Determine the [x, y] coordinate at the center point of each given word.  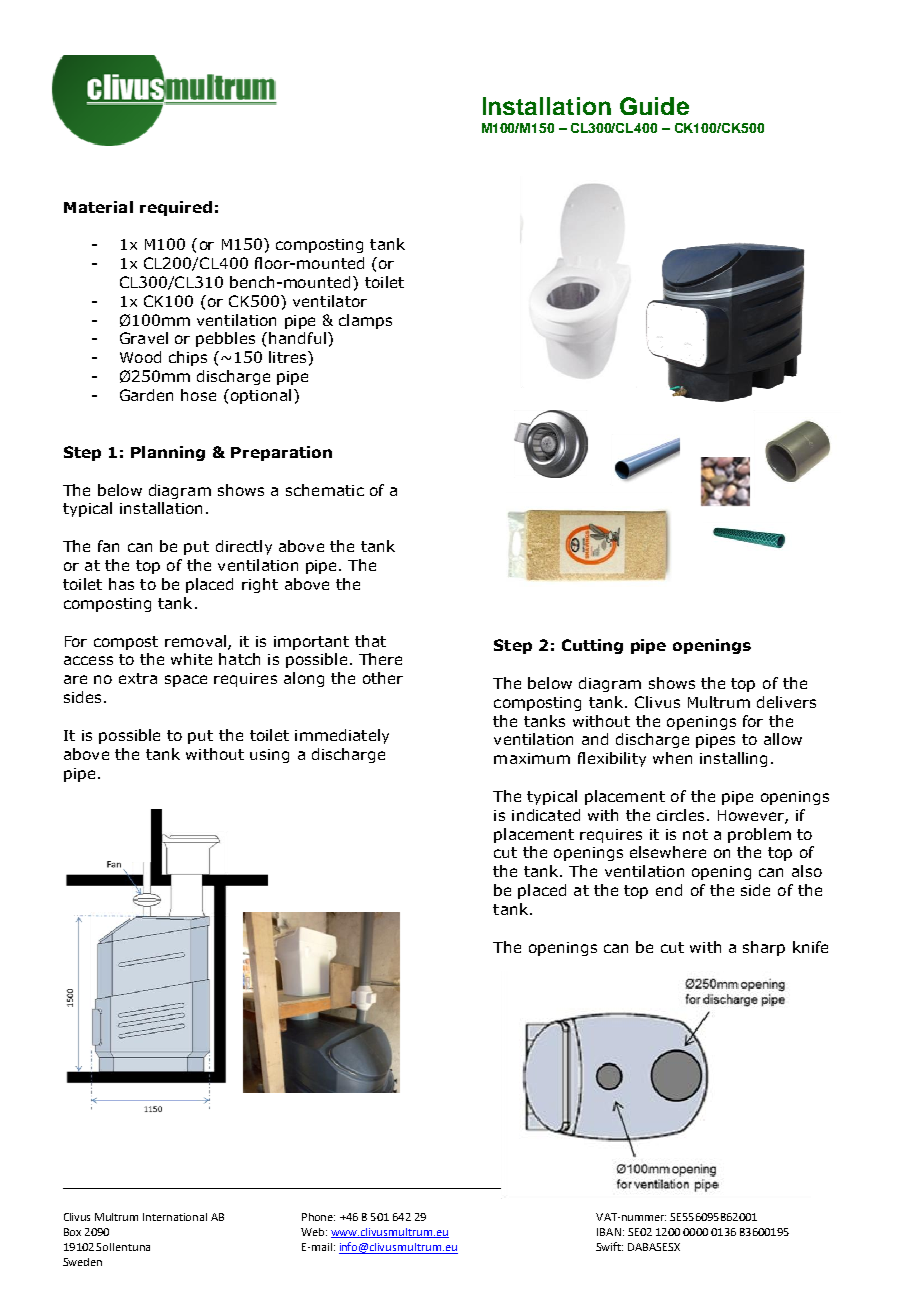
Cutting [592, 646]
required [176, 208]
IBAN [609, 1232]
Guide [654, 106]
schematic [325, 490]
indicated [546, 815]
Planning [168, 453]
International [175, 1217]
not [695, 834]
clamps [365, 321]
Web [314, 1232]
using [269, 756]
